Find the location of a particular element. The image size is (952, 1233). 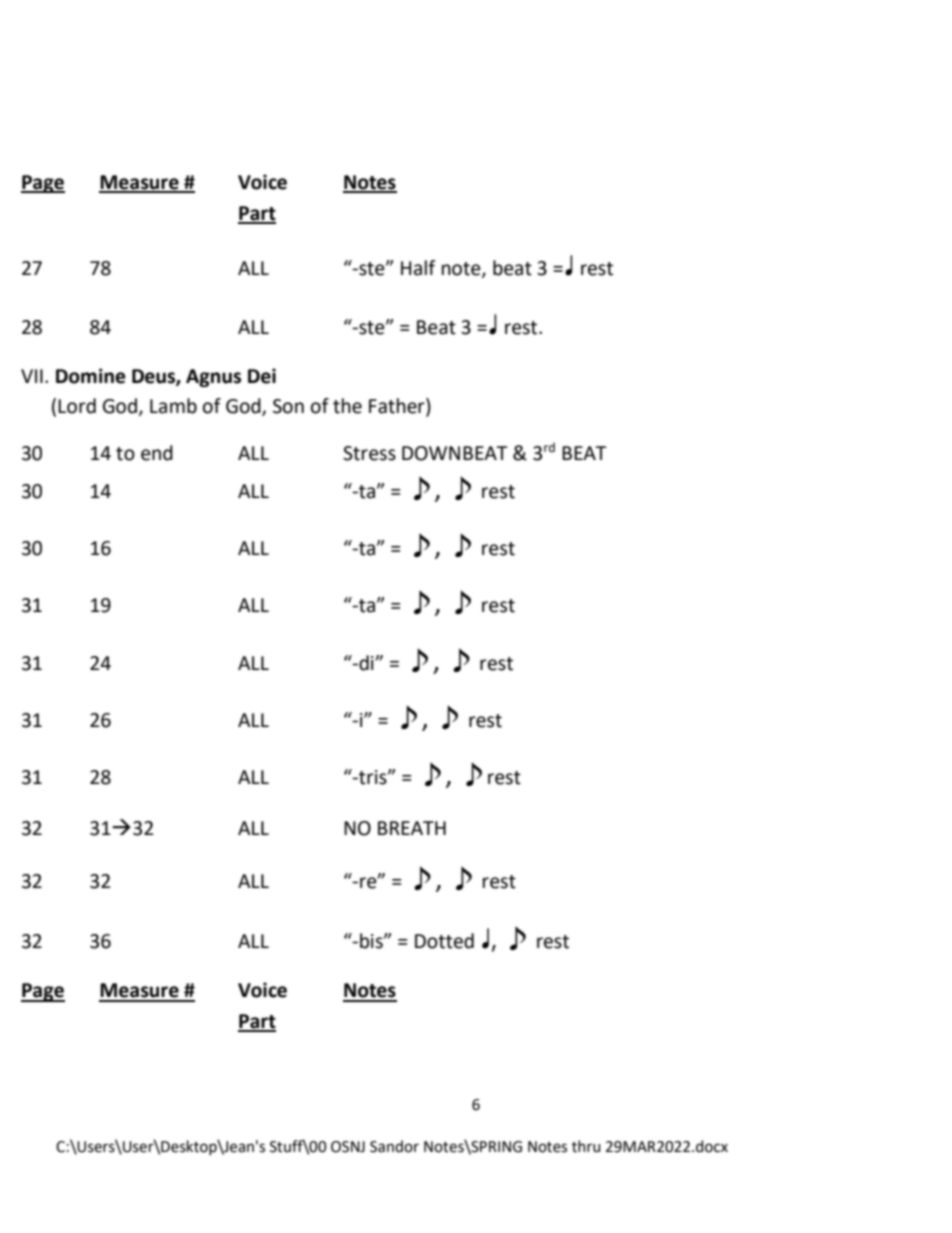

bis is located at coordinates (372, 941).
